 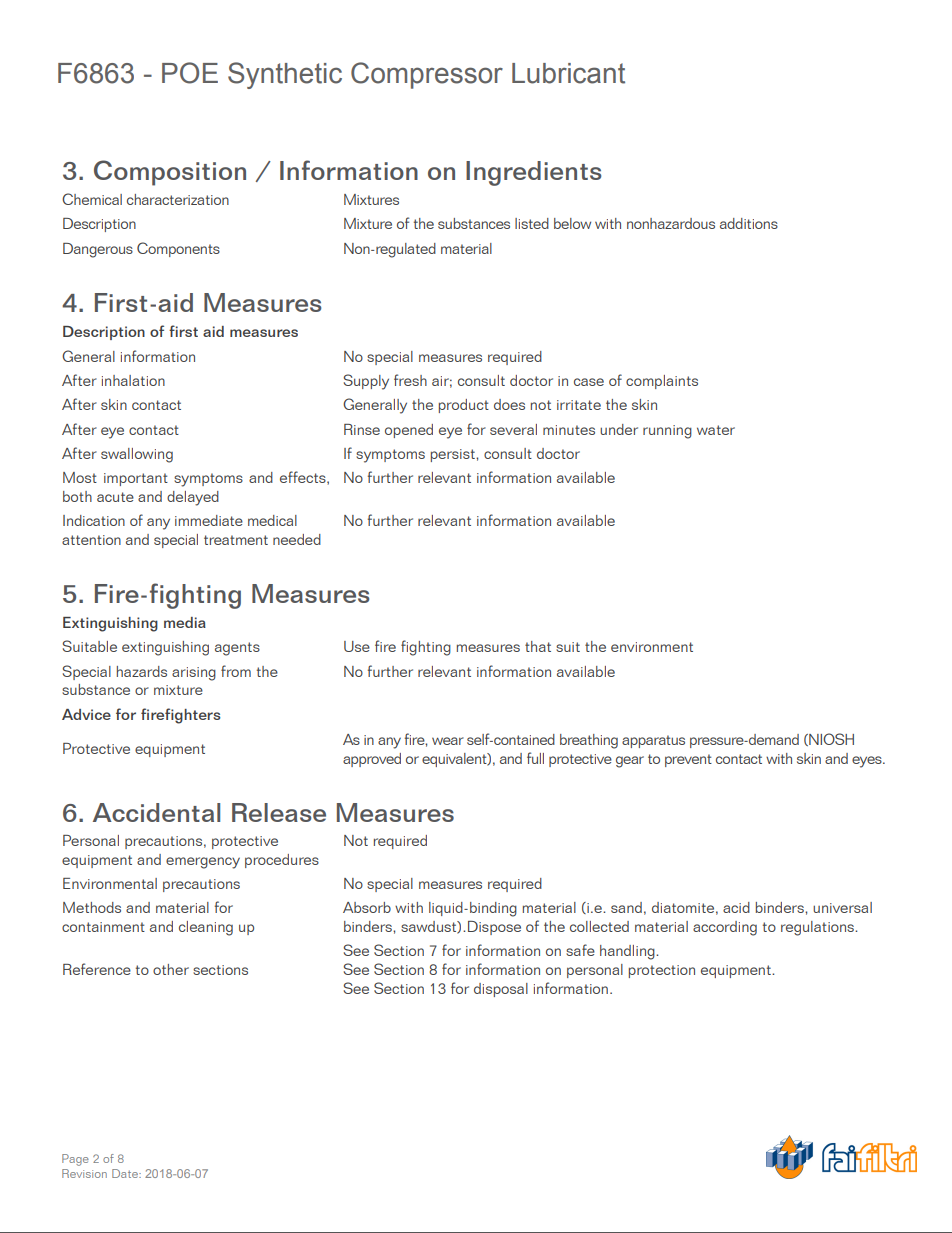 What do you see at coordinates (142, 671) in the screenshot?
I see `hazards` at bounding box center [142, 671].
